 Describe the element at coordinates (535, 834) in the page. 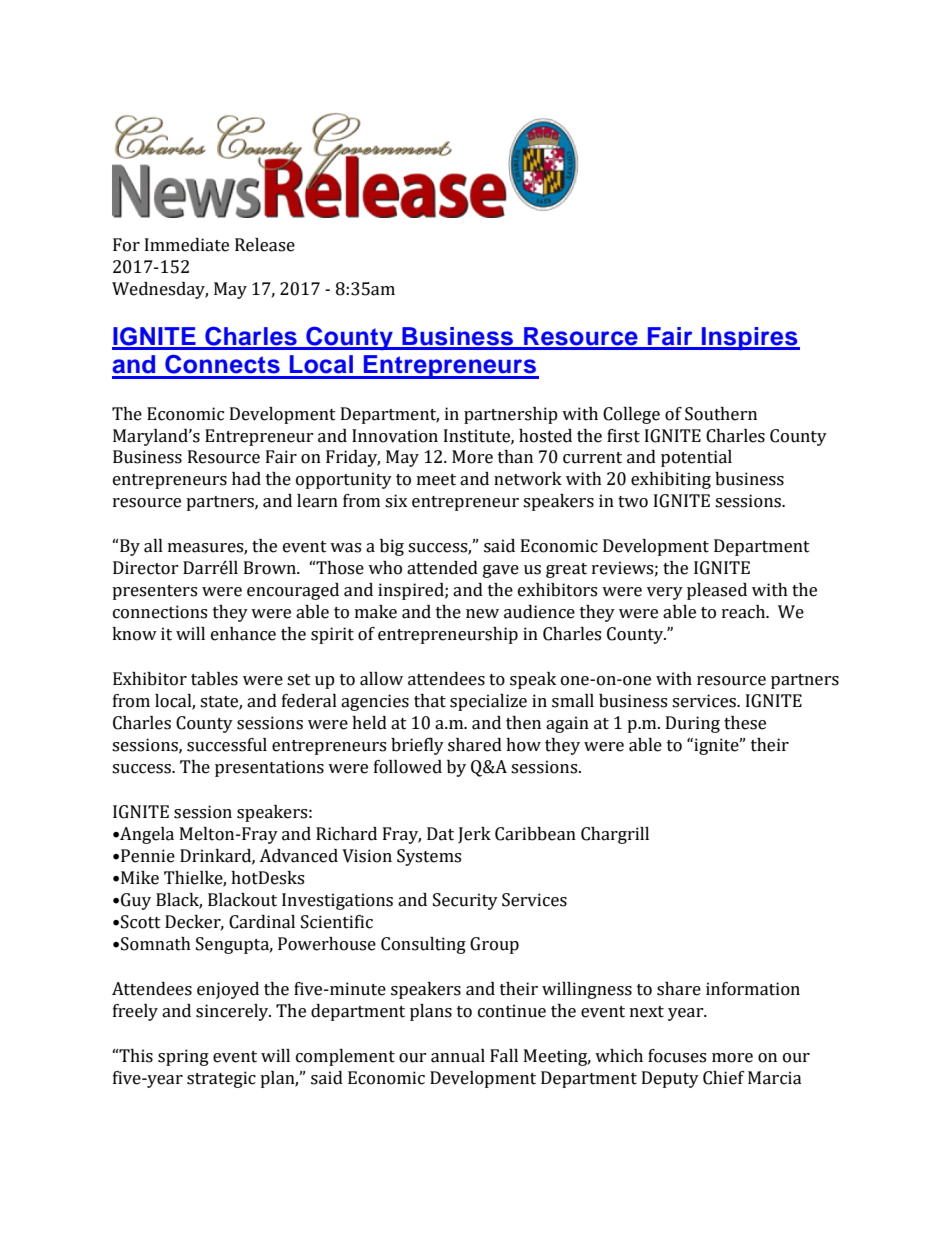

I see `Caribbean` at that location.
